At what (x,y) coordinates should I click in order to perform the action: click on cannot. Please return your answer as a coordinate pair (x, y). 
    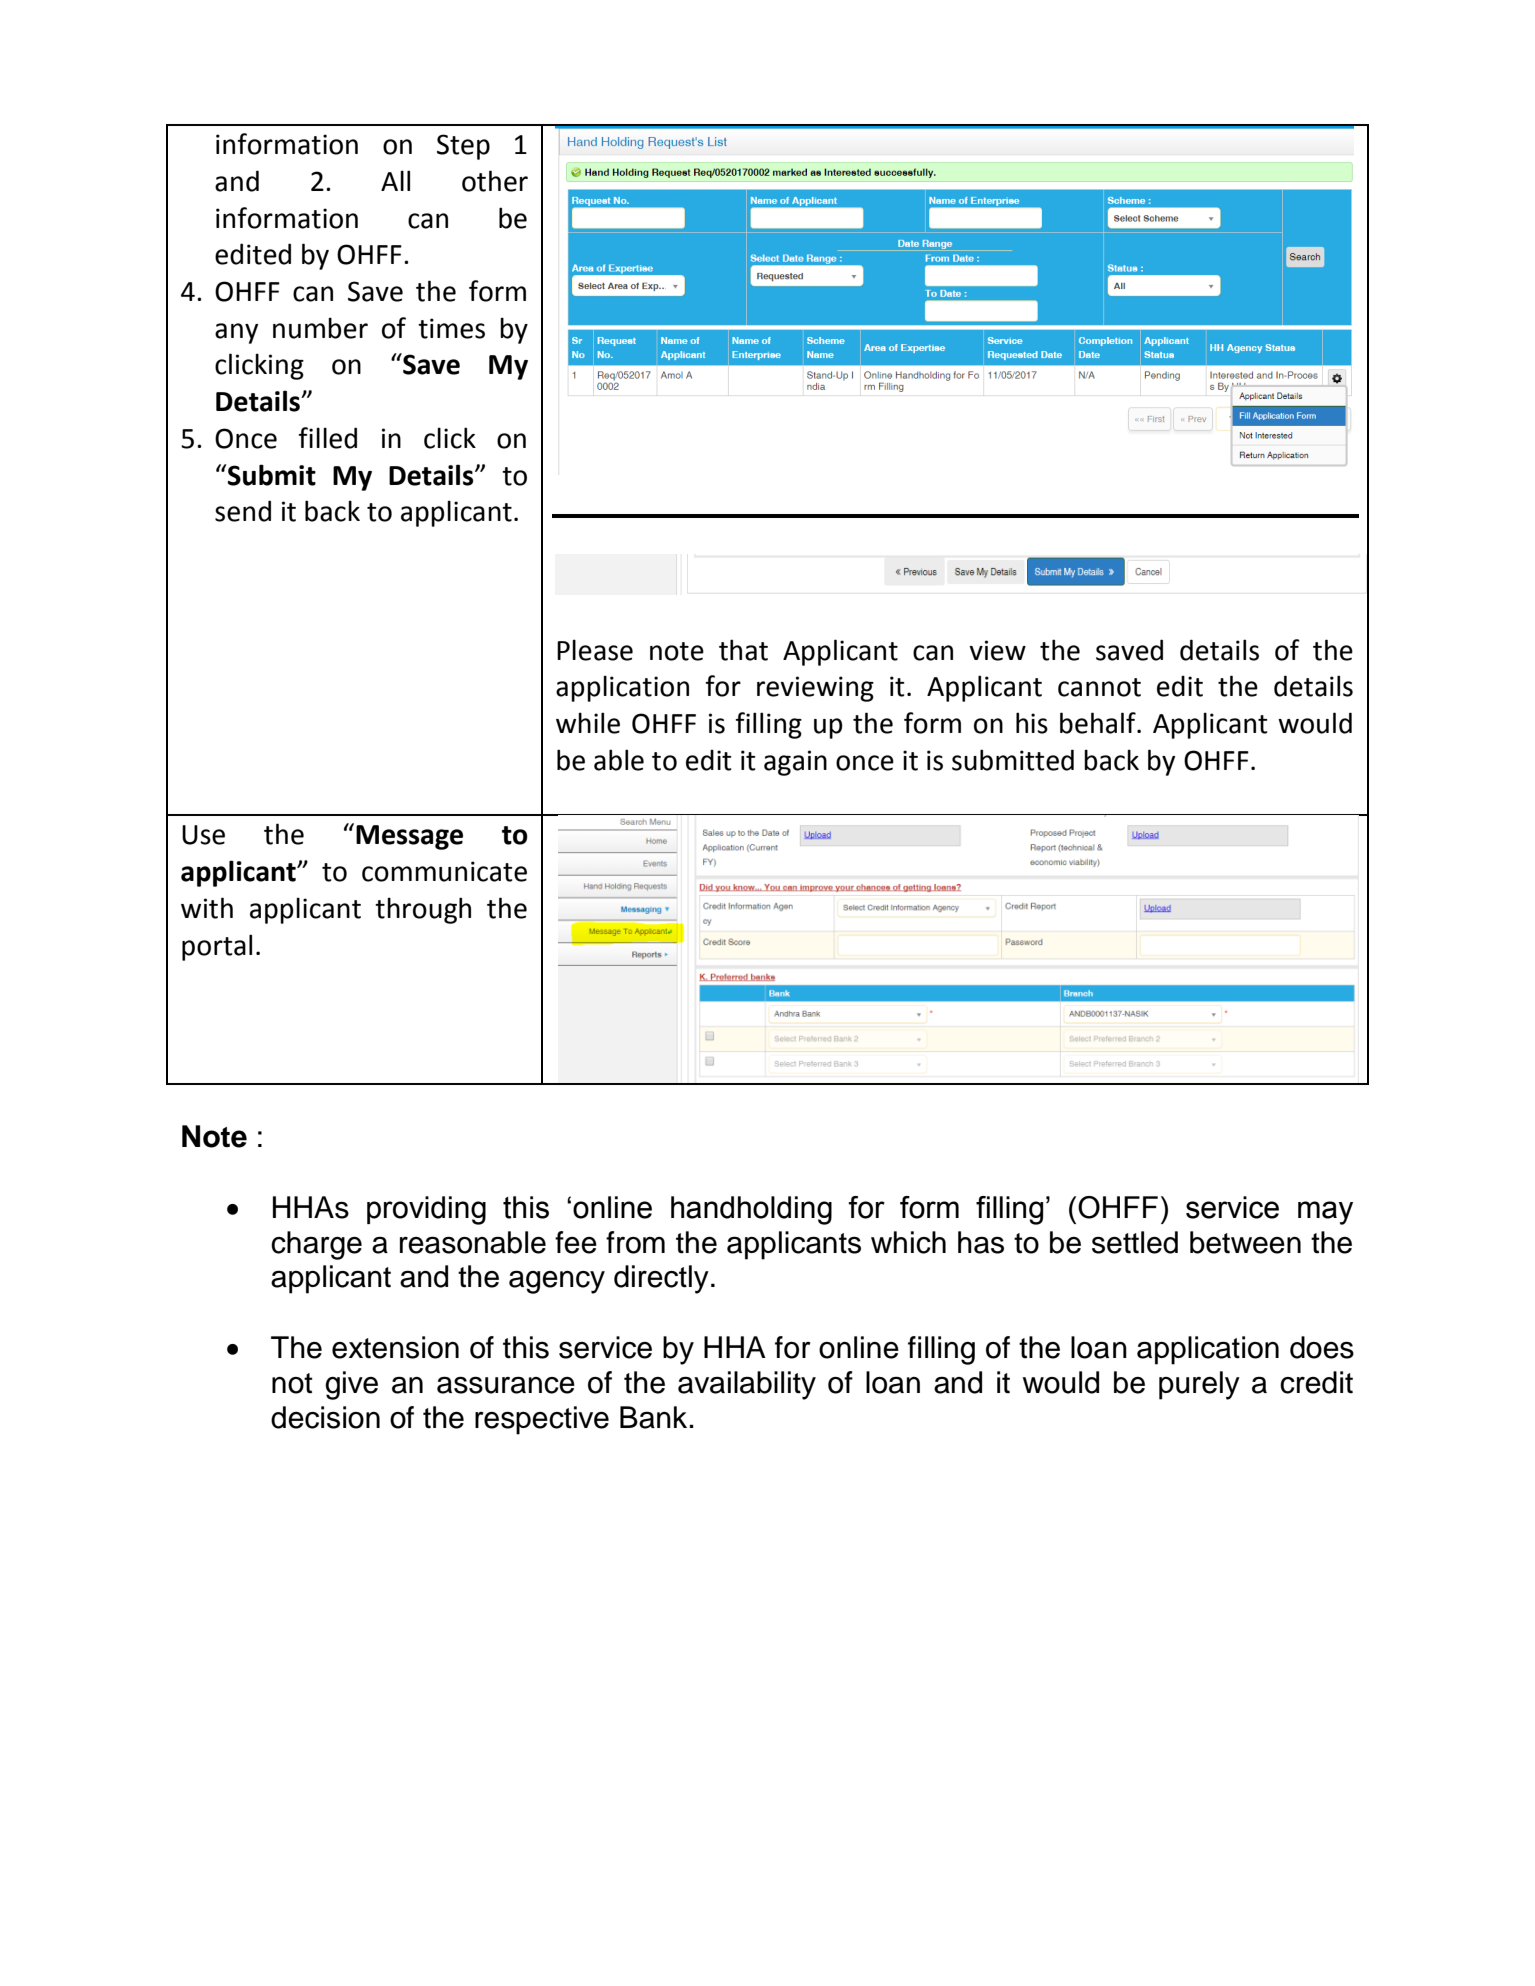
    Looking at the image, I should click on (1099, 687).
